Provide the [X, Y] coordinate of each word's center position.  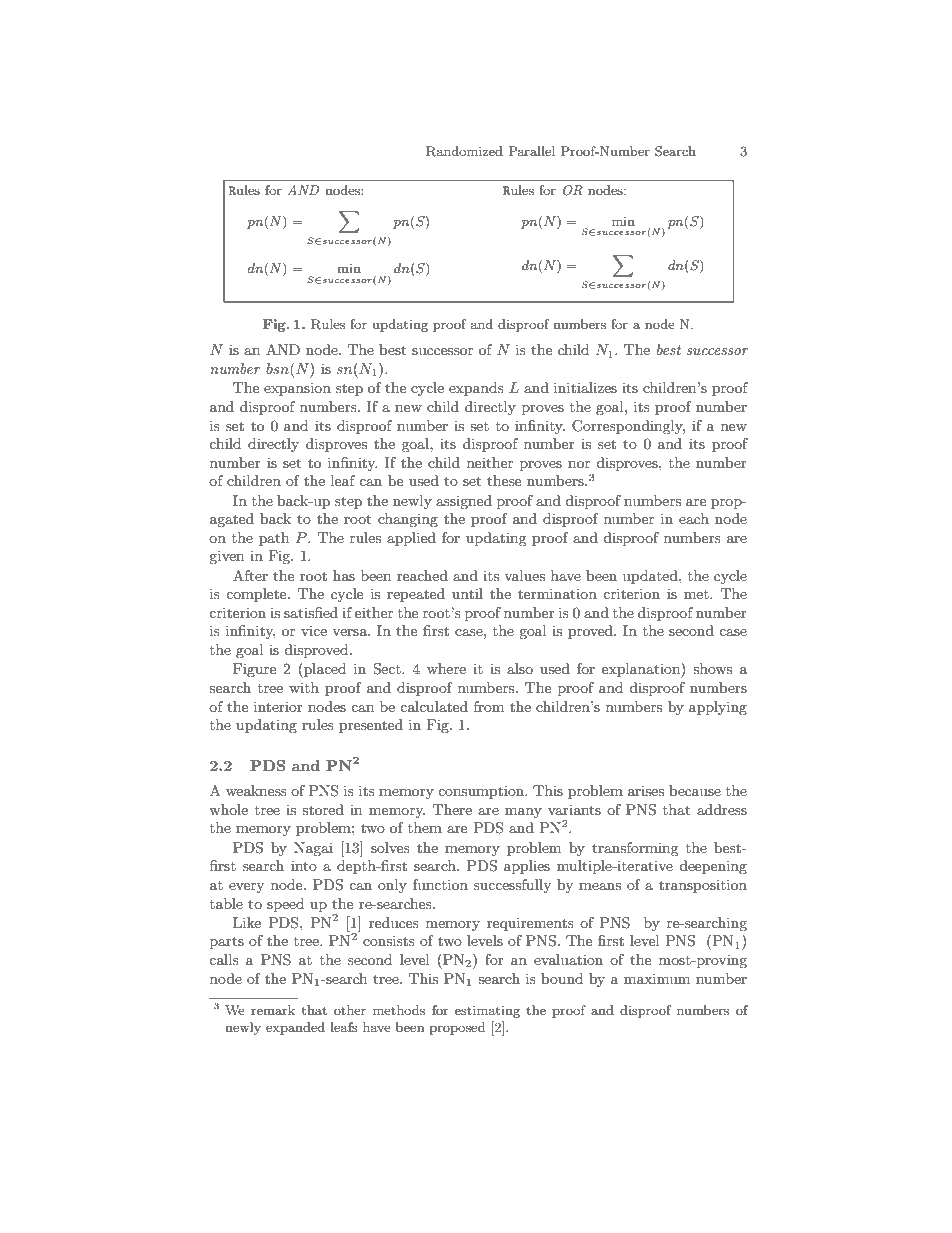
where [446, 668]
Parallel [531, 151]
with [304, 687]
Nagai [313, 849]
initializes [585, 387]
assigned [464, 502]
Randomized [464, 151]
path [274, 539]
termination [557, 593]
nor [579, 464]
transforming [635, 849]
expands [476, 389]
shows [712, 668]
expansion [297, 389]
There [452, 809]
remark [273, 1010]
